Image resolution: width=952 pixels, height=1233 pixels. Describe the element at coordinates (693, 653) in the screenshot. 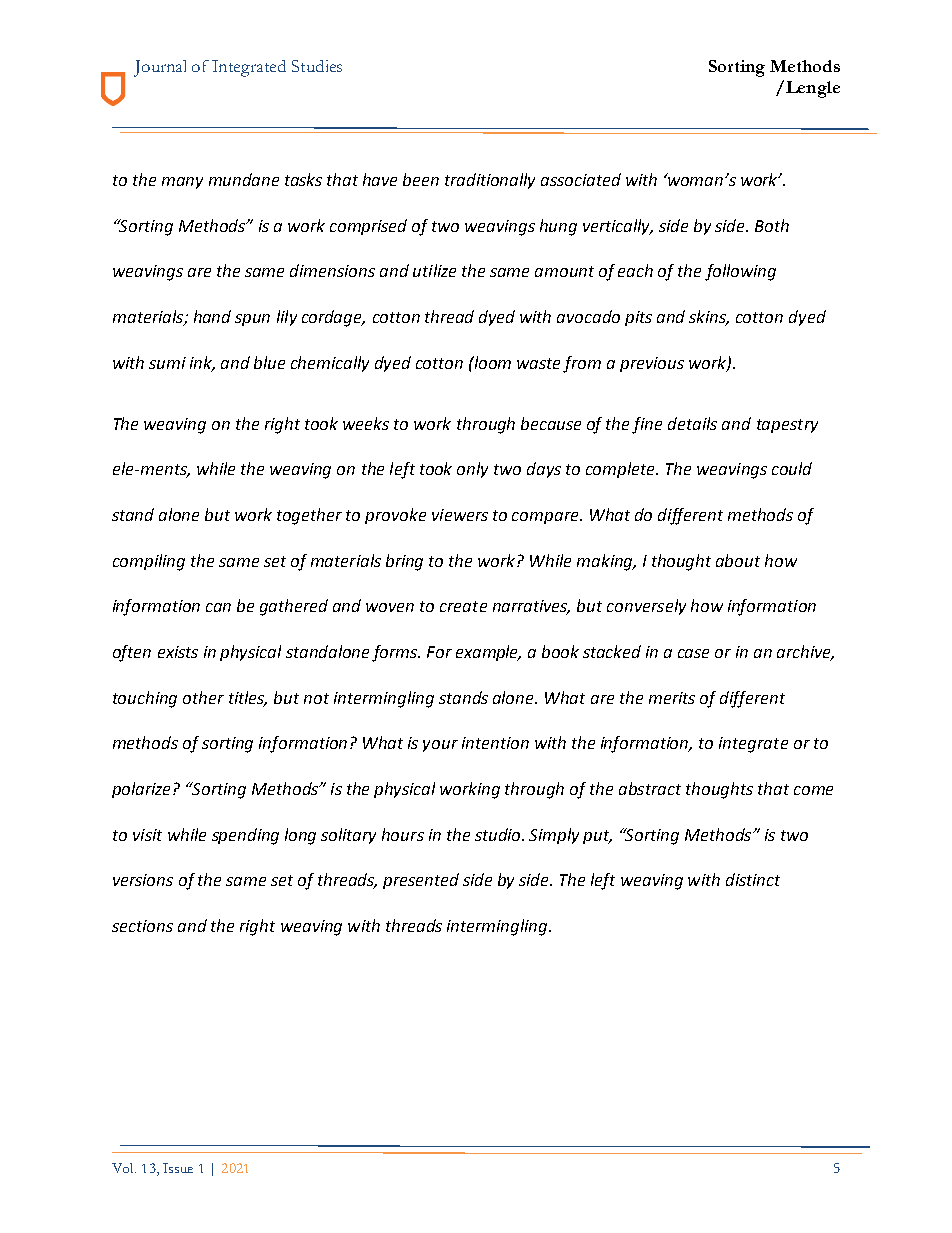

I see `case` at that location.
